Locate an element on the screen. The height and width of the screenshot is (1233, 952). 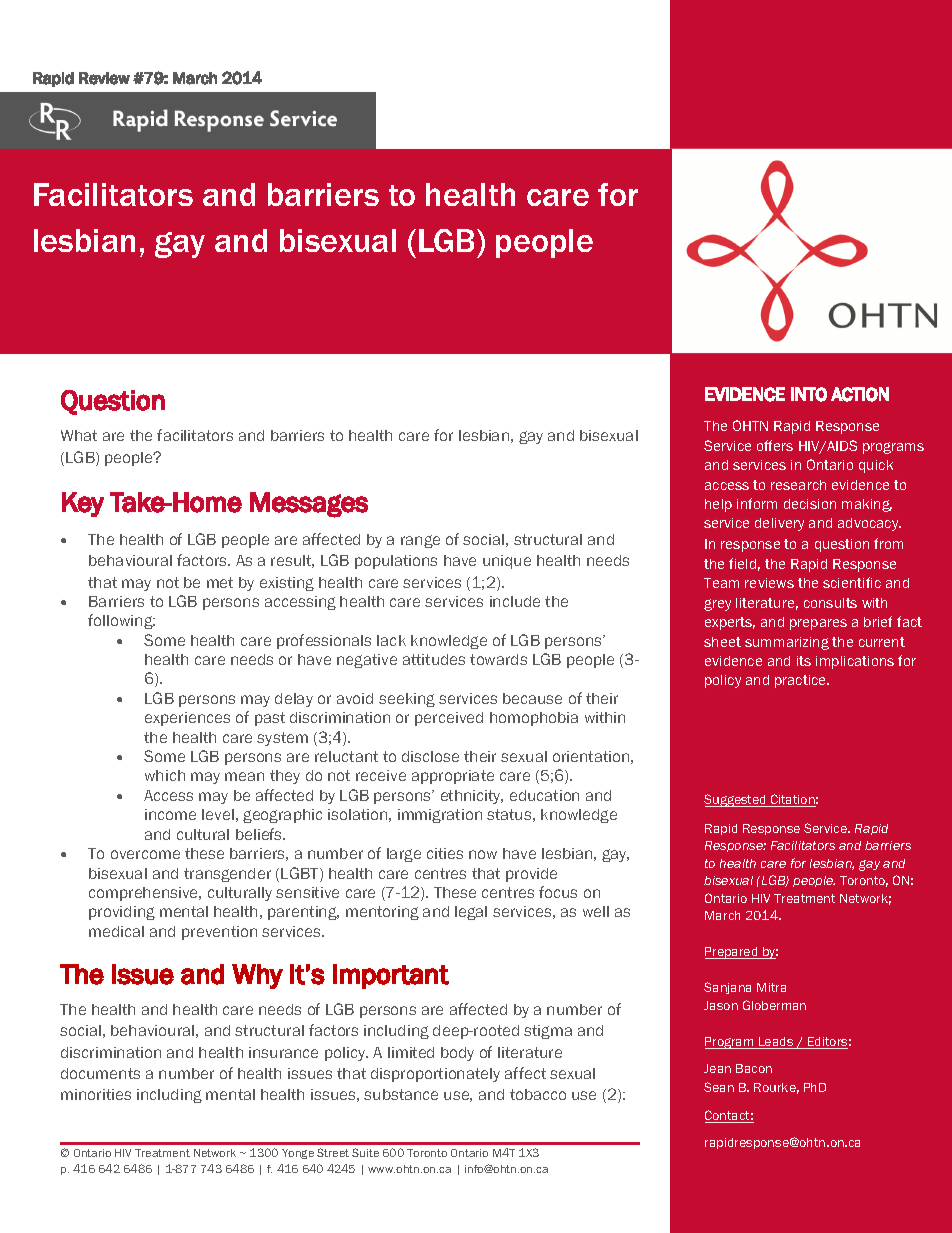
its is located at coordinates (804, 661).
